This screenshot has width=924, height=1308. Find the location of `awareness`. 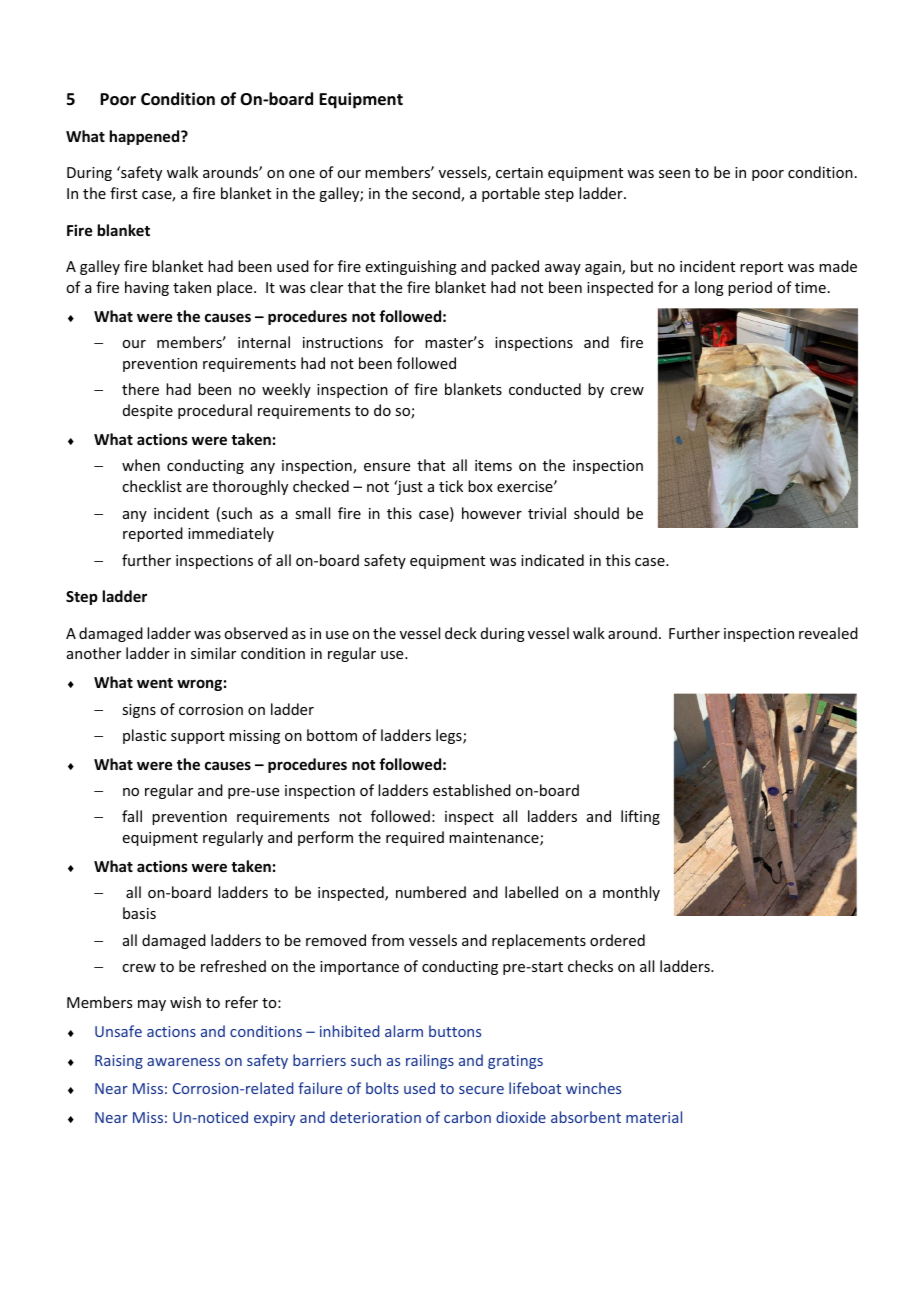

awareness is located at coordinates (183, 1062).
